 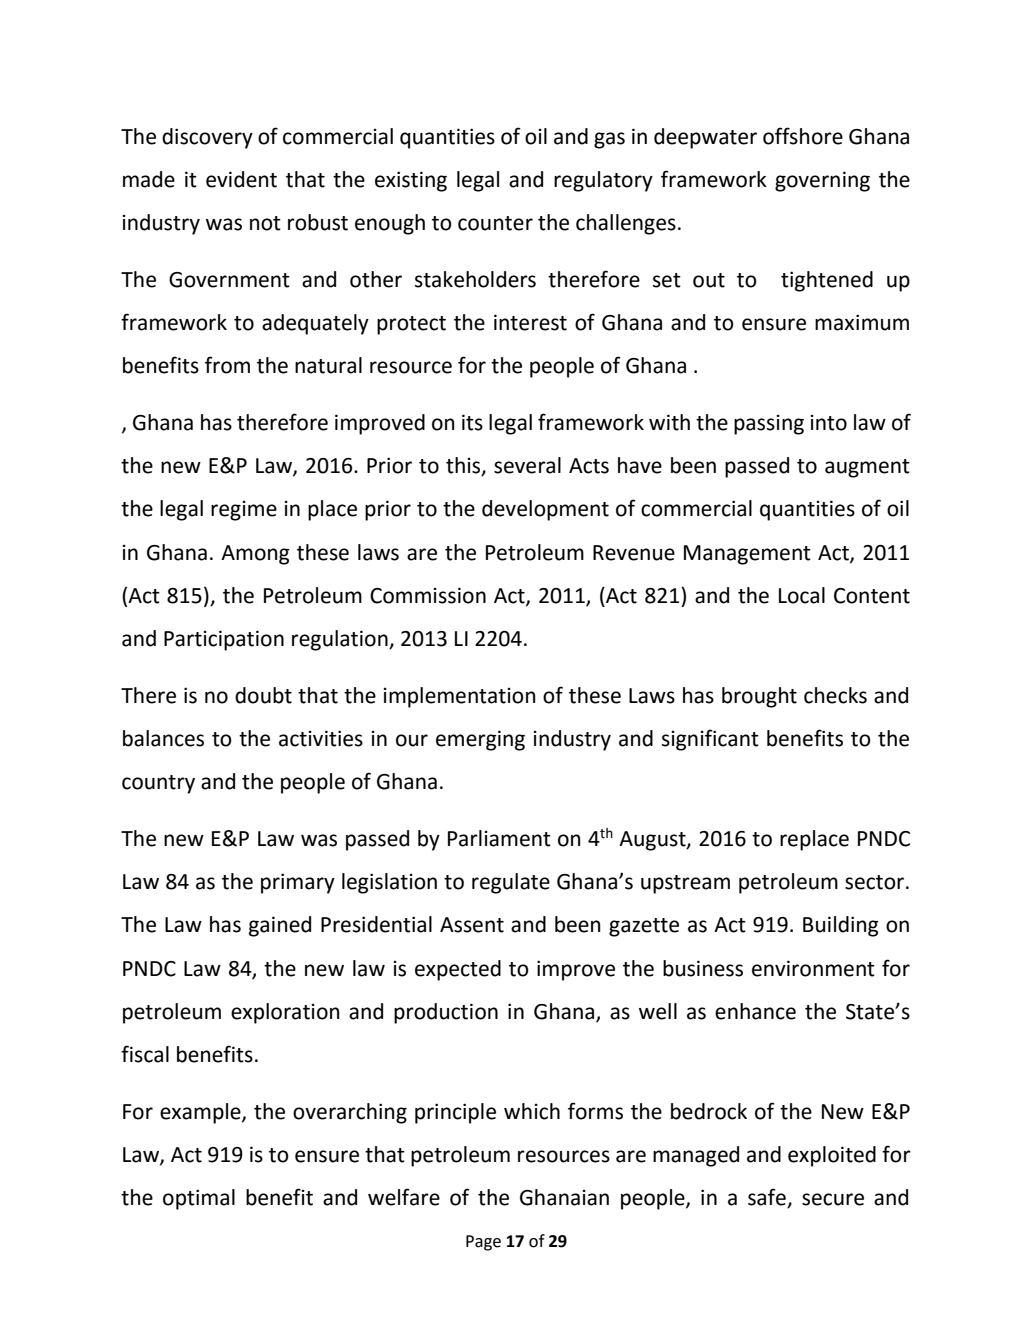 I want to click on counter, so click(x=495, y=223).
